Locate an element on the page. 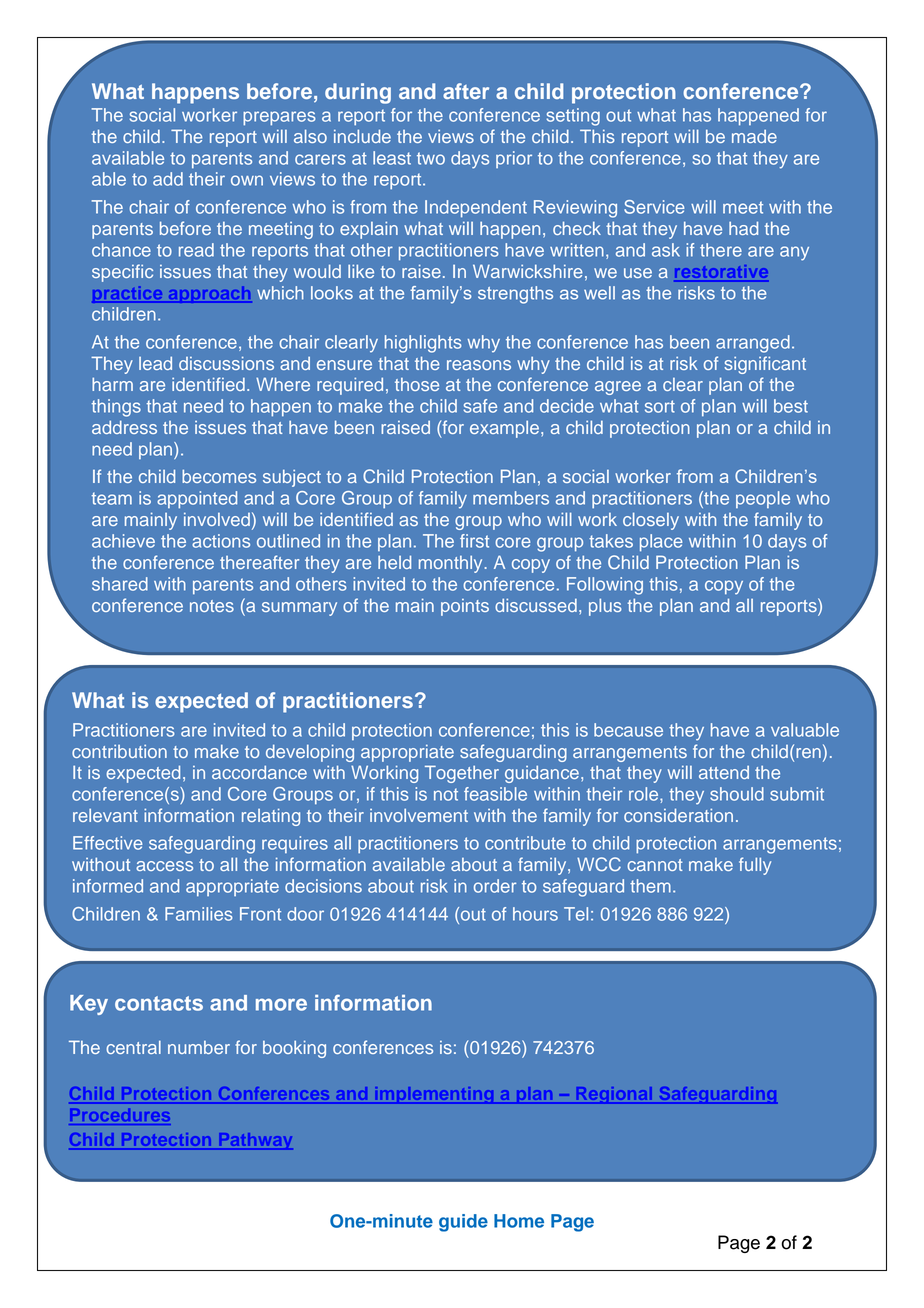  because is located at coordinates (628, 730).
